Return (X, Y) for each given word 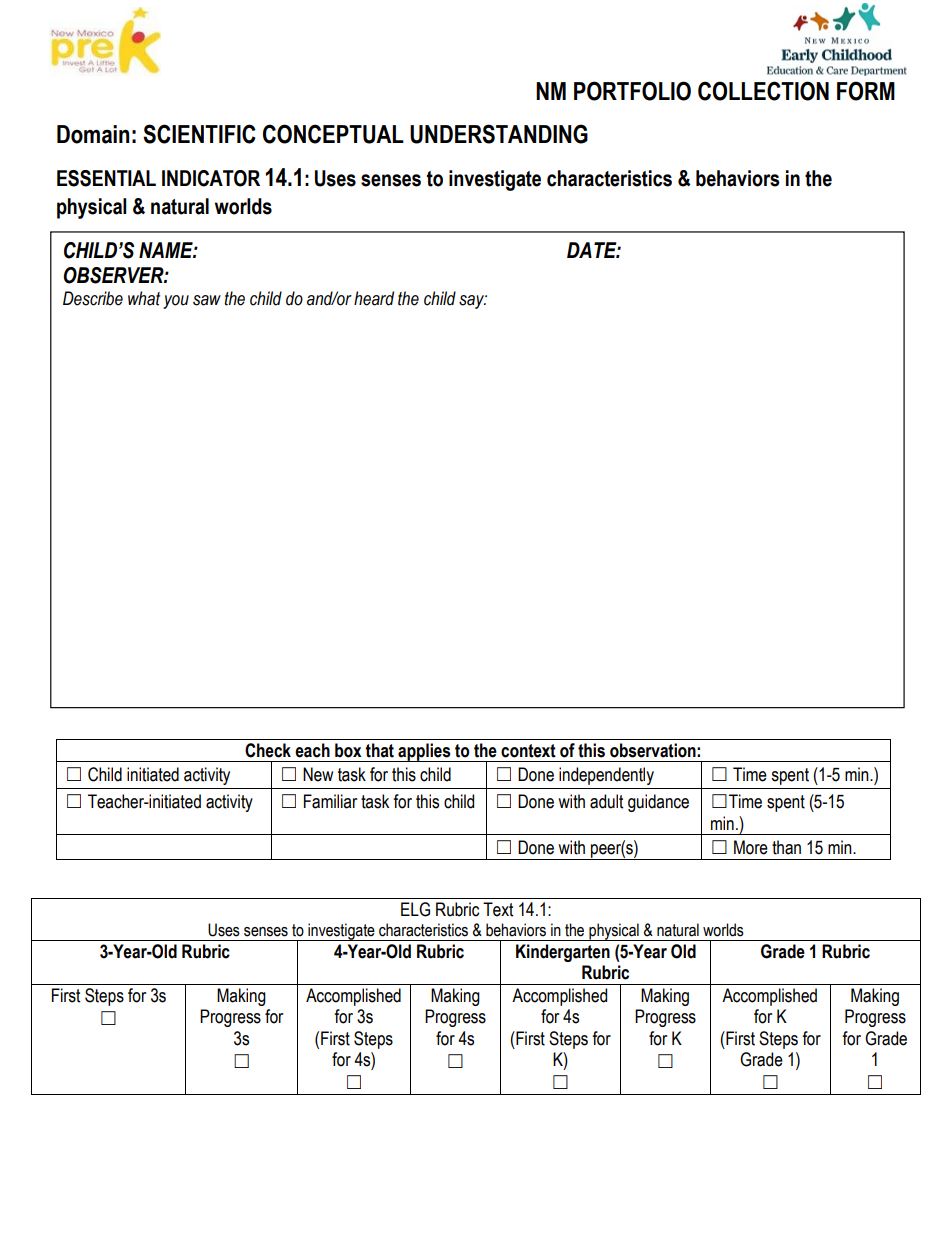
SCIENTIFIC (199, 134)
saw (207, 300)
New (318, 774)
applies (424, 752)
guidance (658, 803)
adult (606, 801)
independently (606, 776)
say (473, 302)
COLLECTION (763, 91)
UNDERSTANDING (499, 134)
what (144, 298)
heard (374, 298)
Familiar (330, 801)
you (176, 302)
